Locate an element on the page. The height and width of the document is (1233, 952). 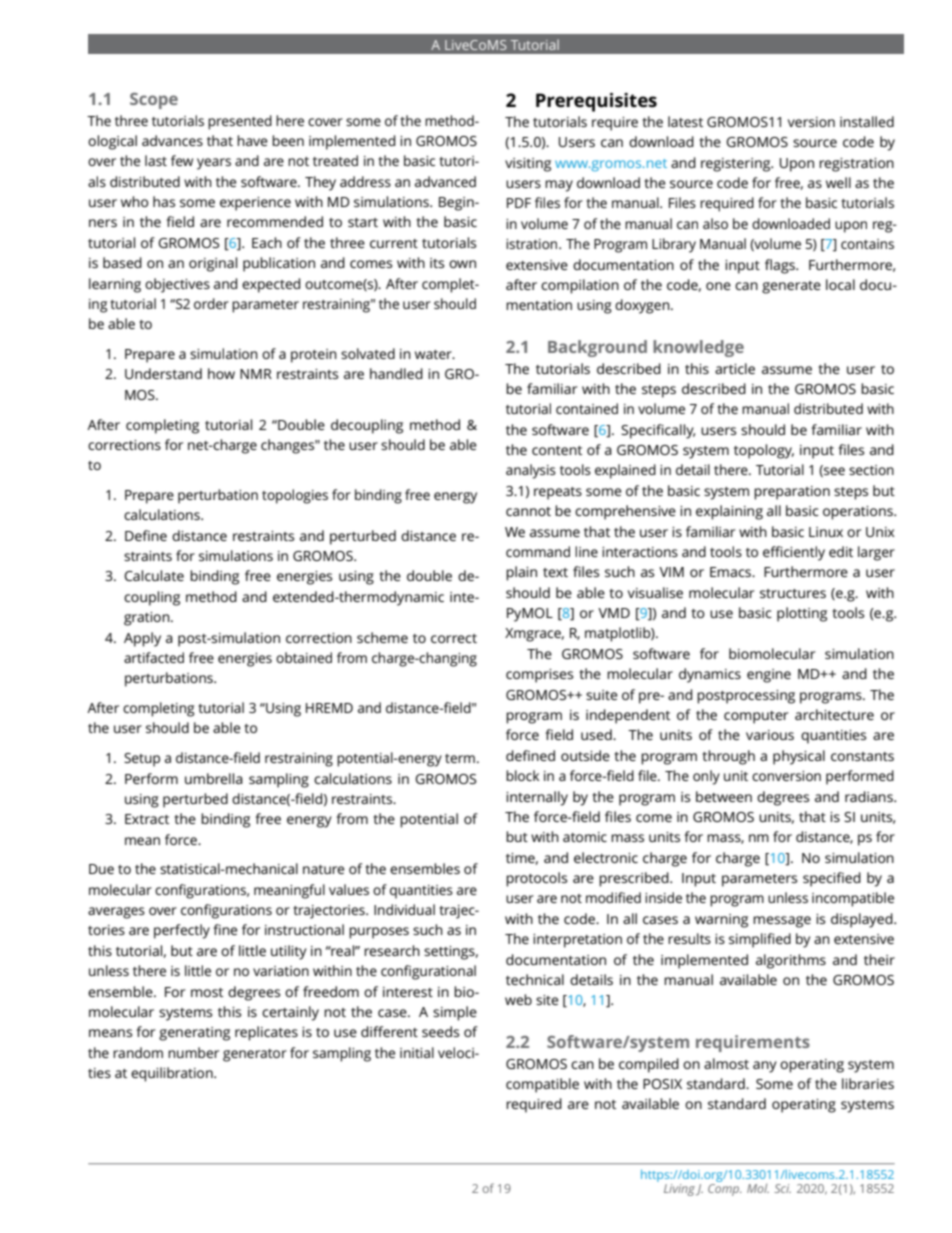
Apply is located at coordinates (142, 639).
